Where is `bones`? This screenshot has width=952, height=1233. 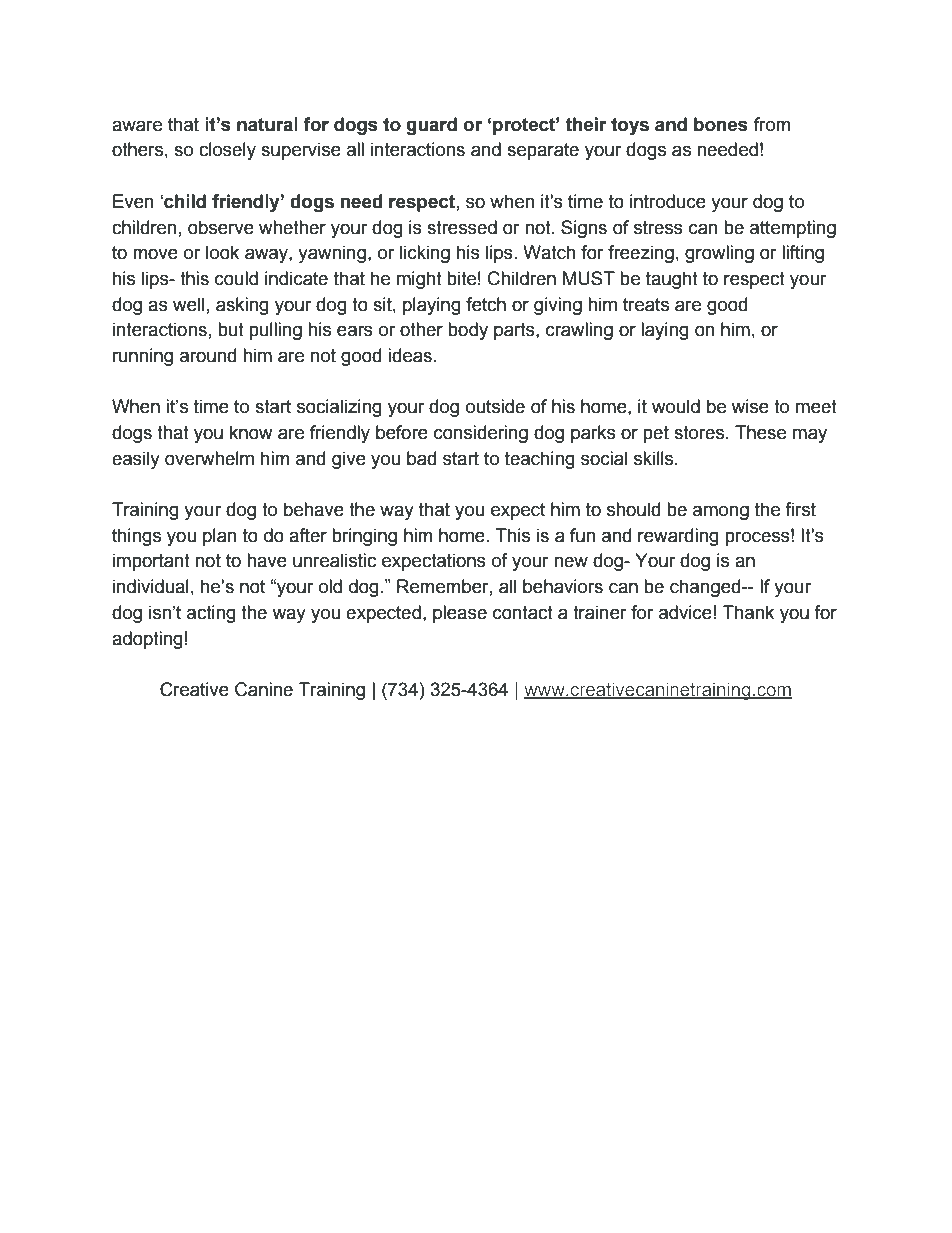
bones is located at coordinates (721, 124).
